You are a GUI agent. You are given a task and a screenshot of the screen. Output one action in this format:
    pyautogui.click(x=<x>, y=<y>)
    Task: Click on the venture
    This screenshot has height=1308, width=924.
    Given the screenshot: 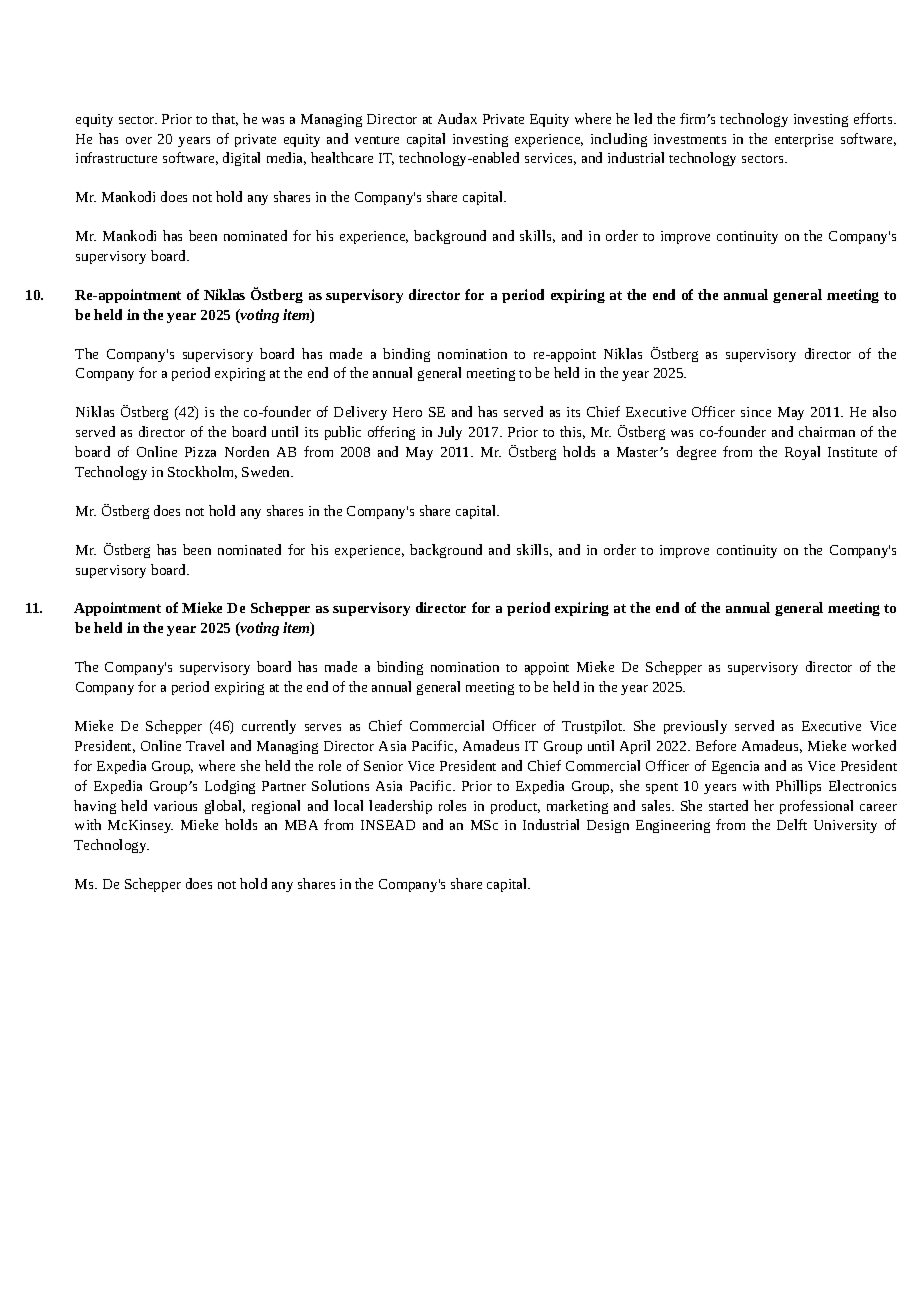 What is the action you would take?
    pyautogui.click(x=377, y=140)
